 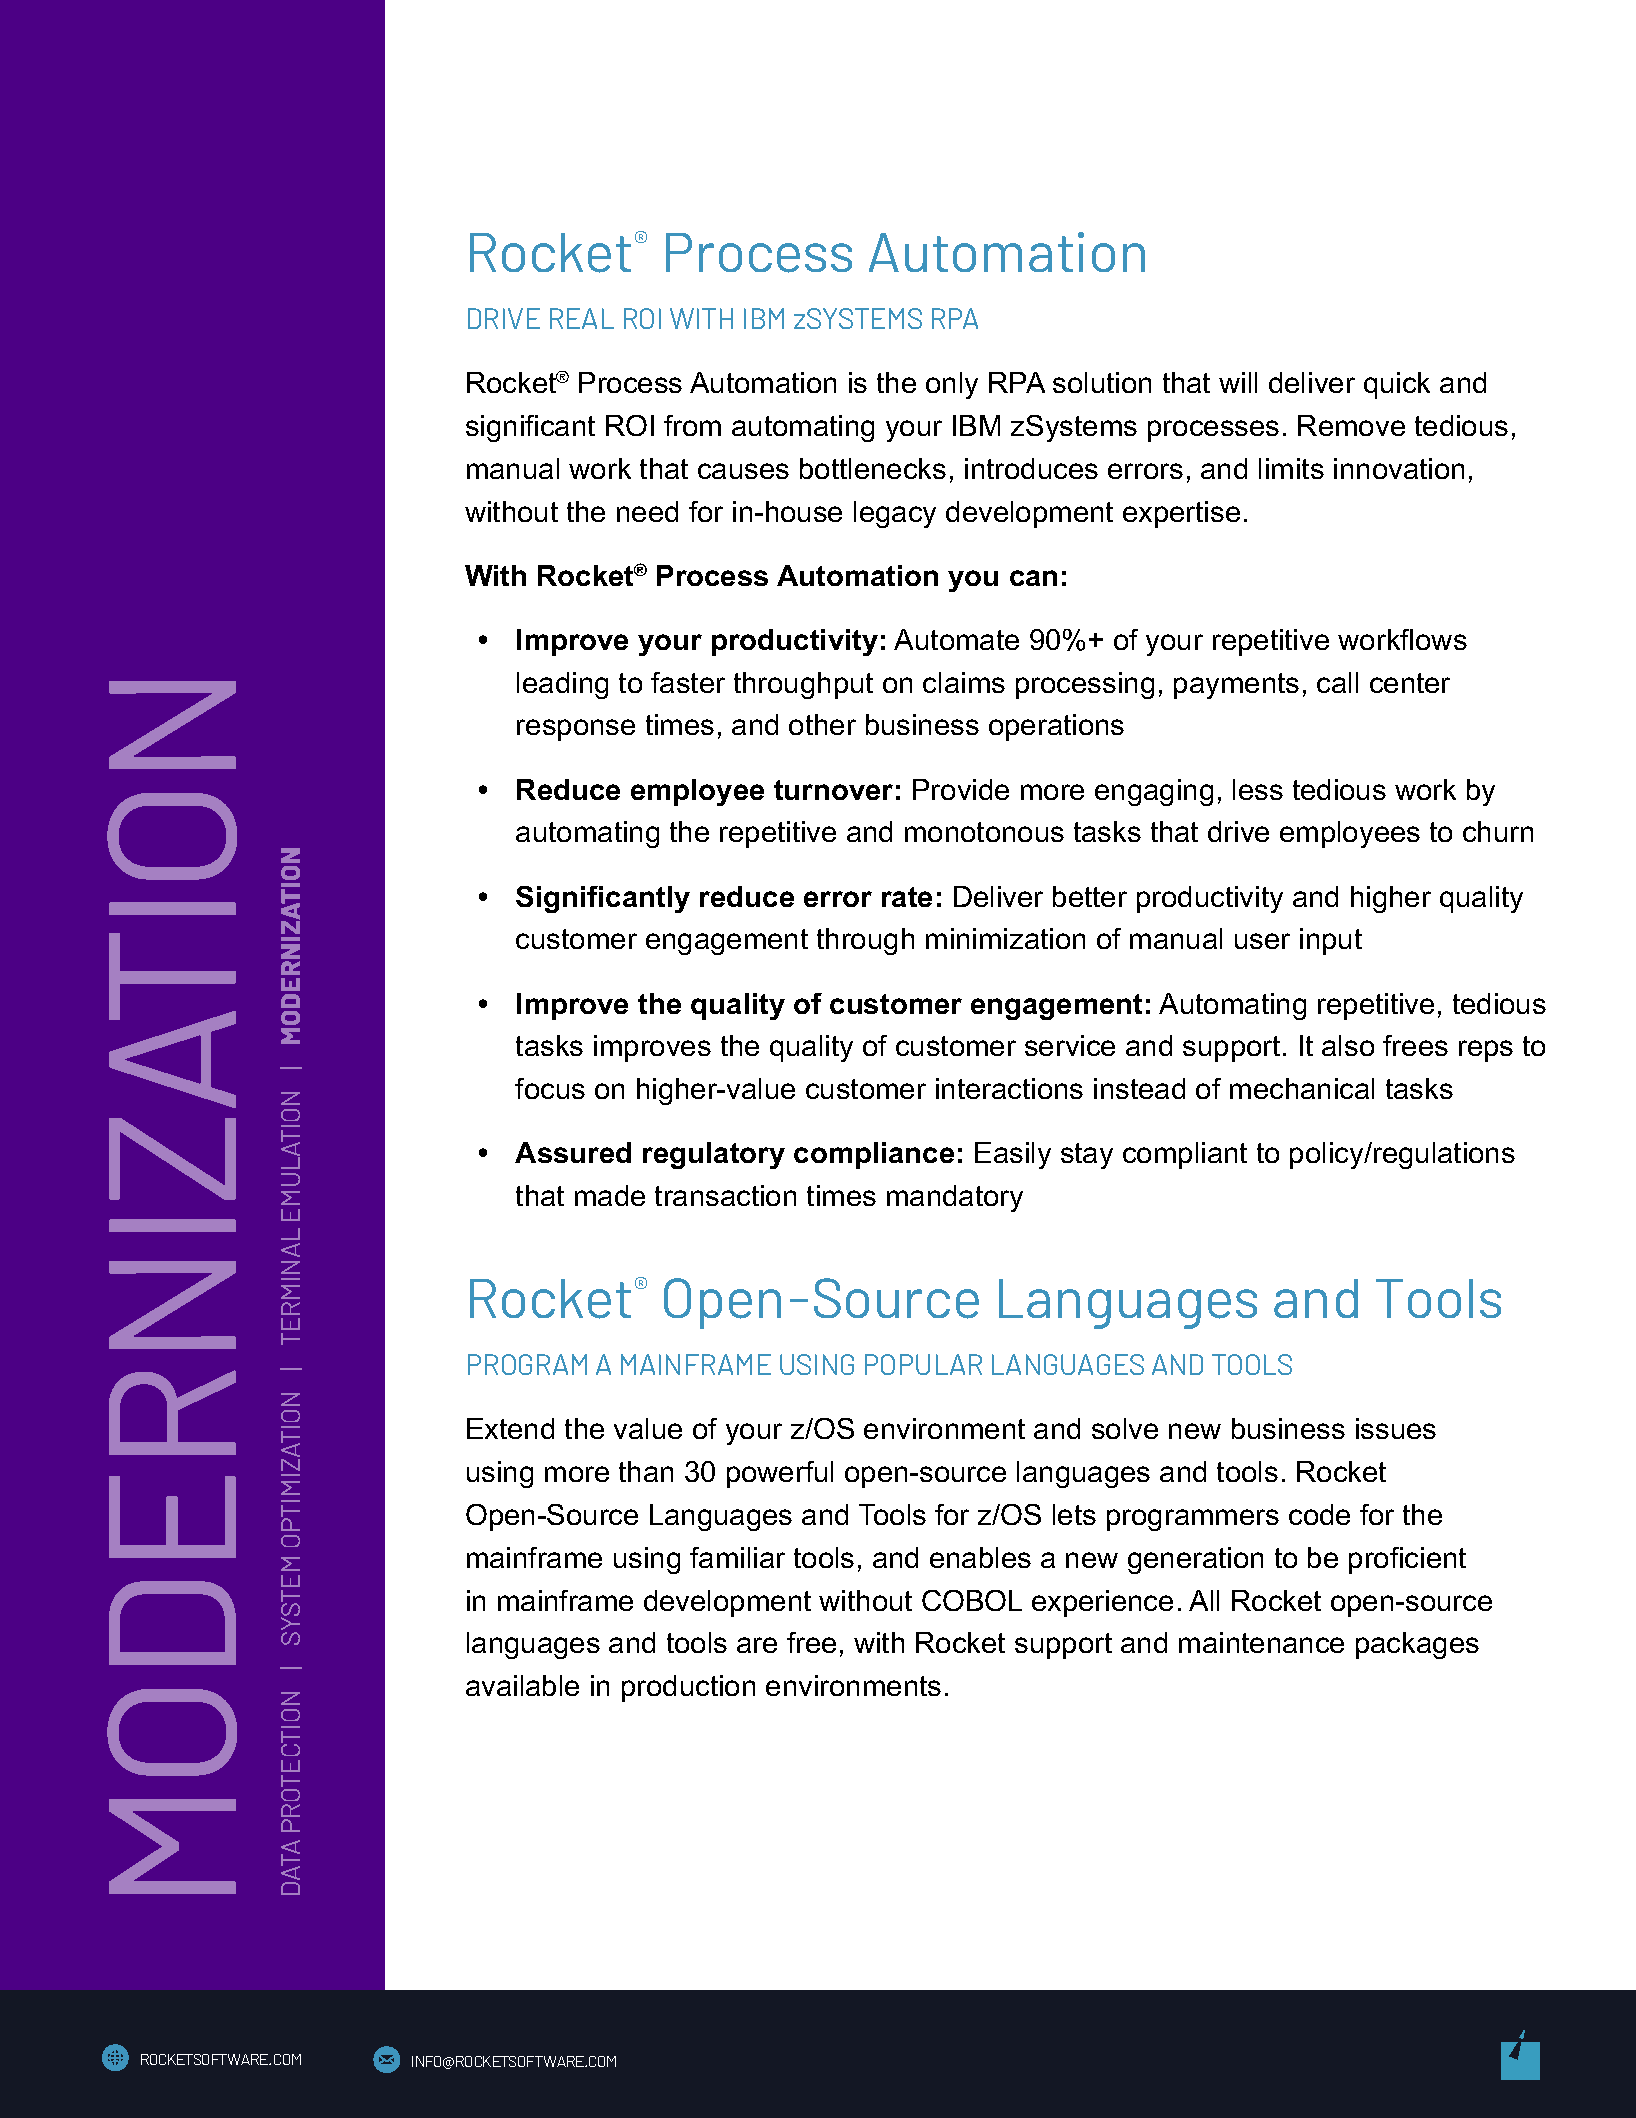 What do you see at coordinates (955, 1198) in the document?
I see `mandatory` at bounding box center [955, 1198].
